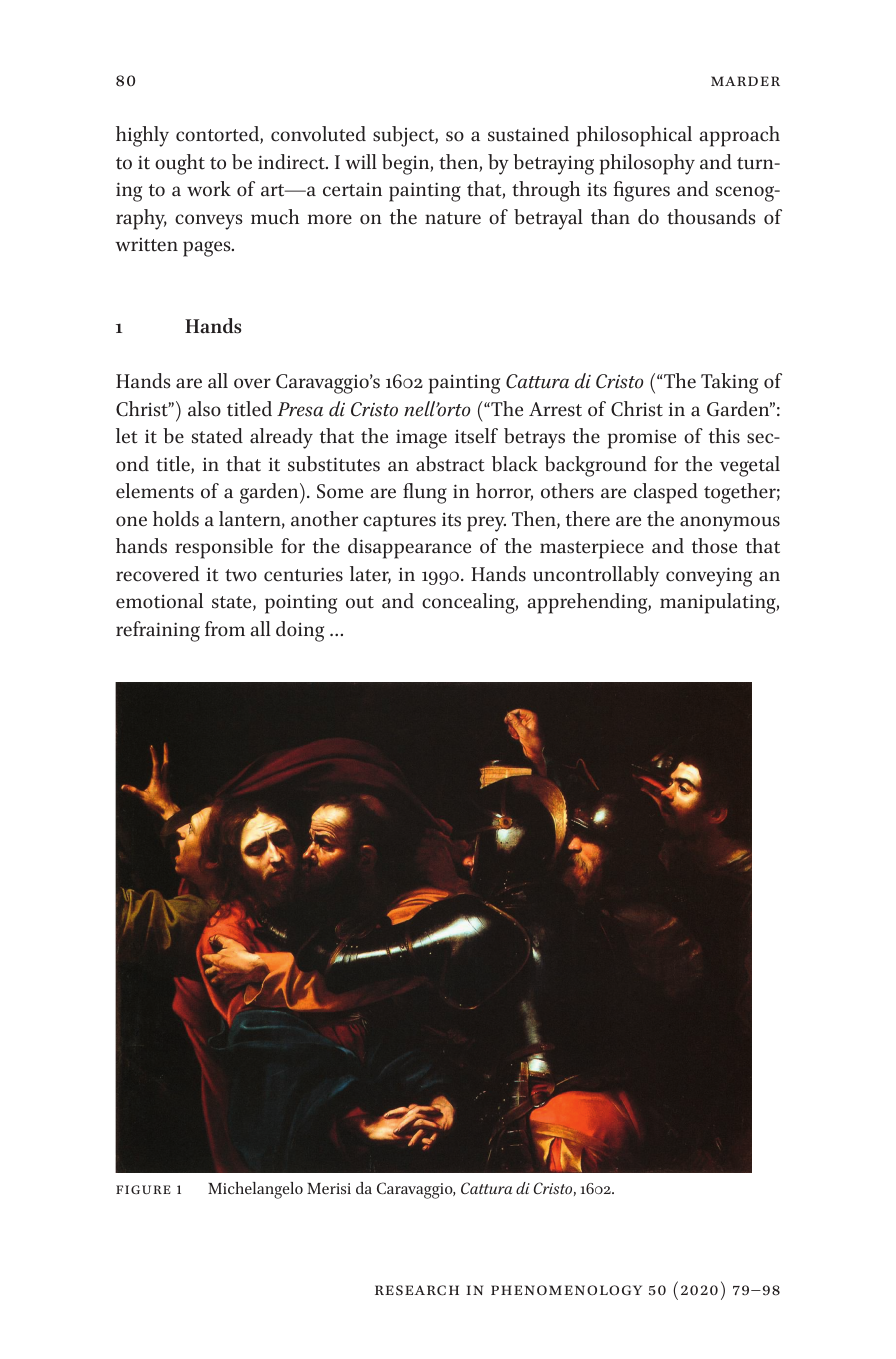 The image size is (896, 1359). Describe the element at coordinates (647, 164) in the image. I see `philosophy` at that location.
